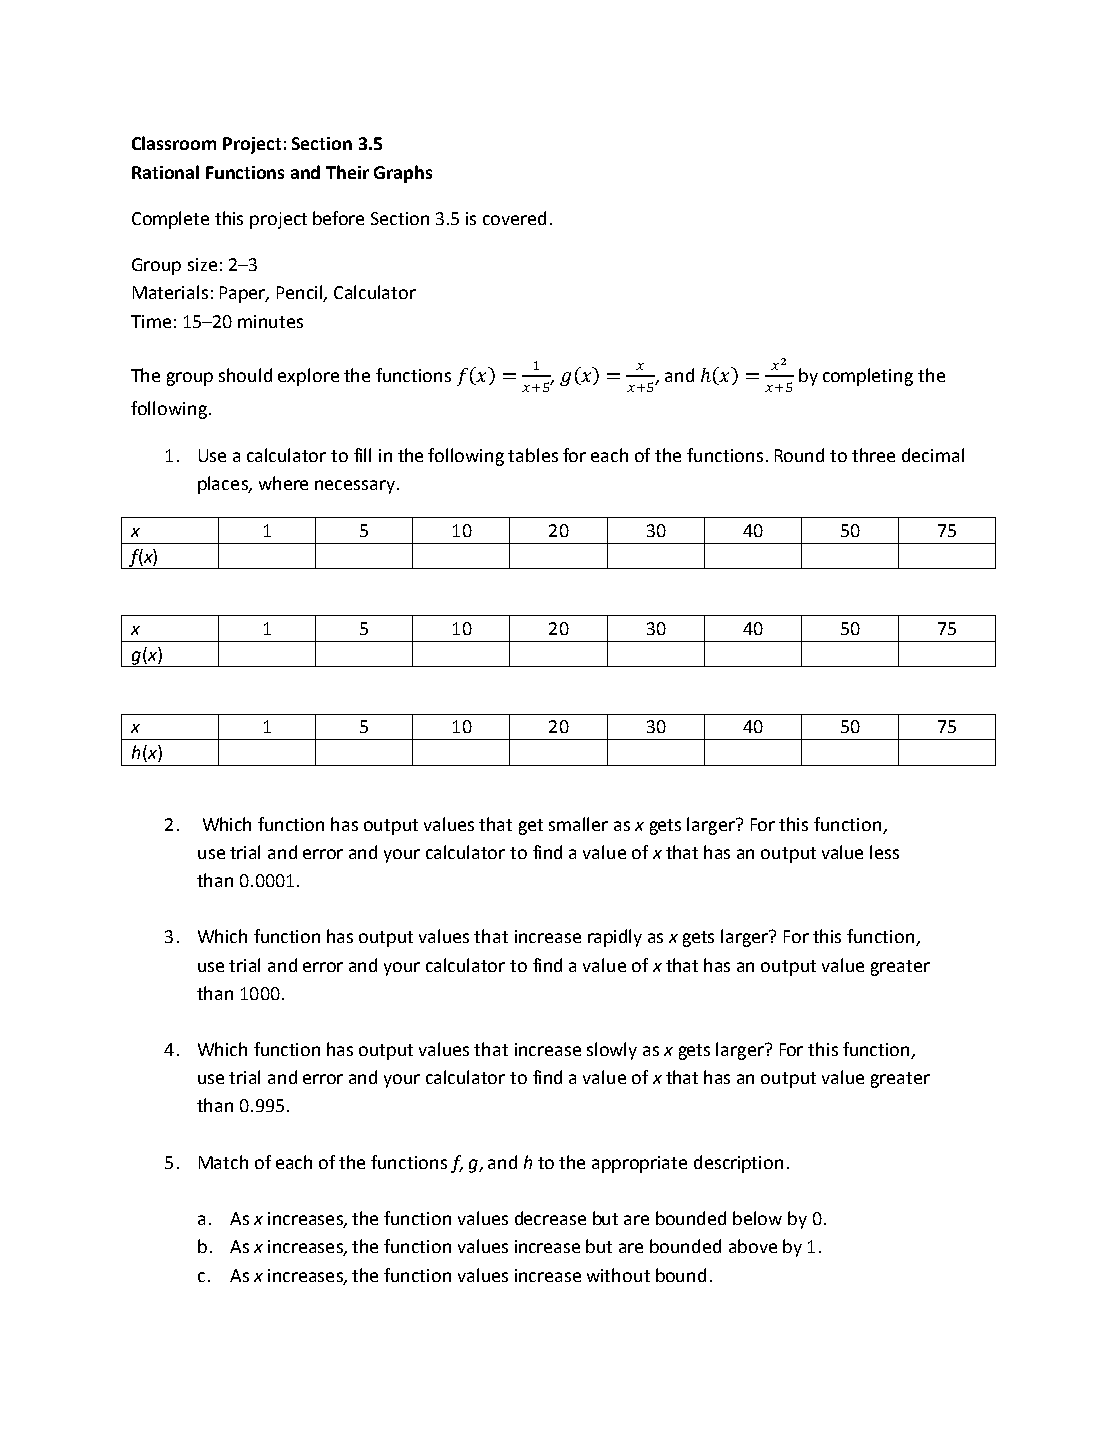  What do you see at coordinates (884, 852) in the screenshot?
I see `less` at bounding box center [884, 852].
